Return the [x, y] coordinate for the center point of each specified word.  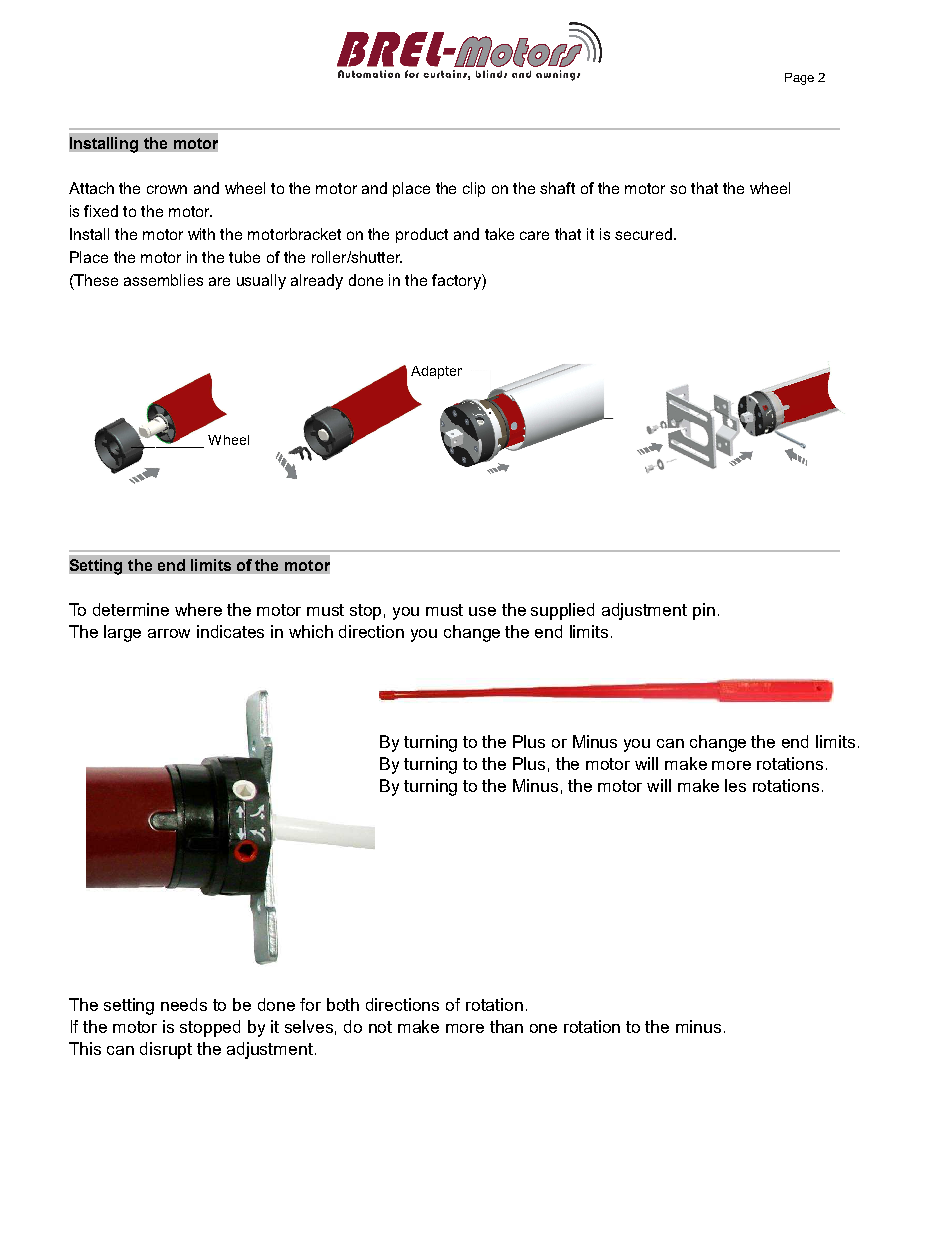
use [482, 611]
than [506, 1026]
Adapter [436, 372]
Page [799, 79]
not [380, 1027]
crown [167, 189]
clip [474, 189]
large [122, 633]
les [735, 785]
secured [643, 234]
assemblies [163, 280]
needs [184, 1004]
